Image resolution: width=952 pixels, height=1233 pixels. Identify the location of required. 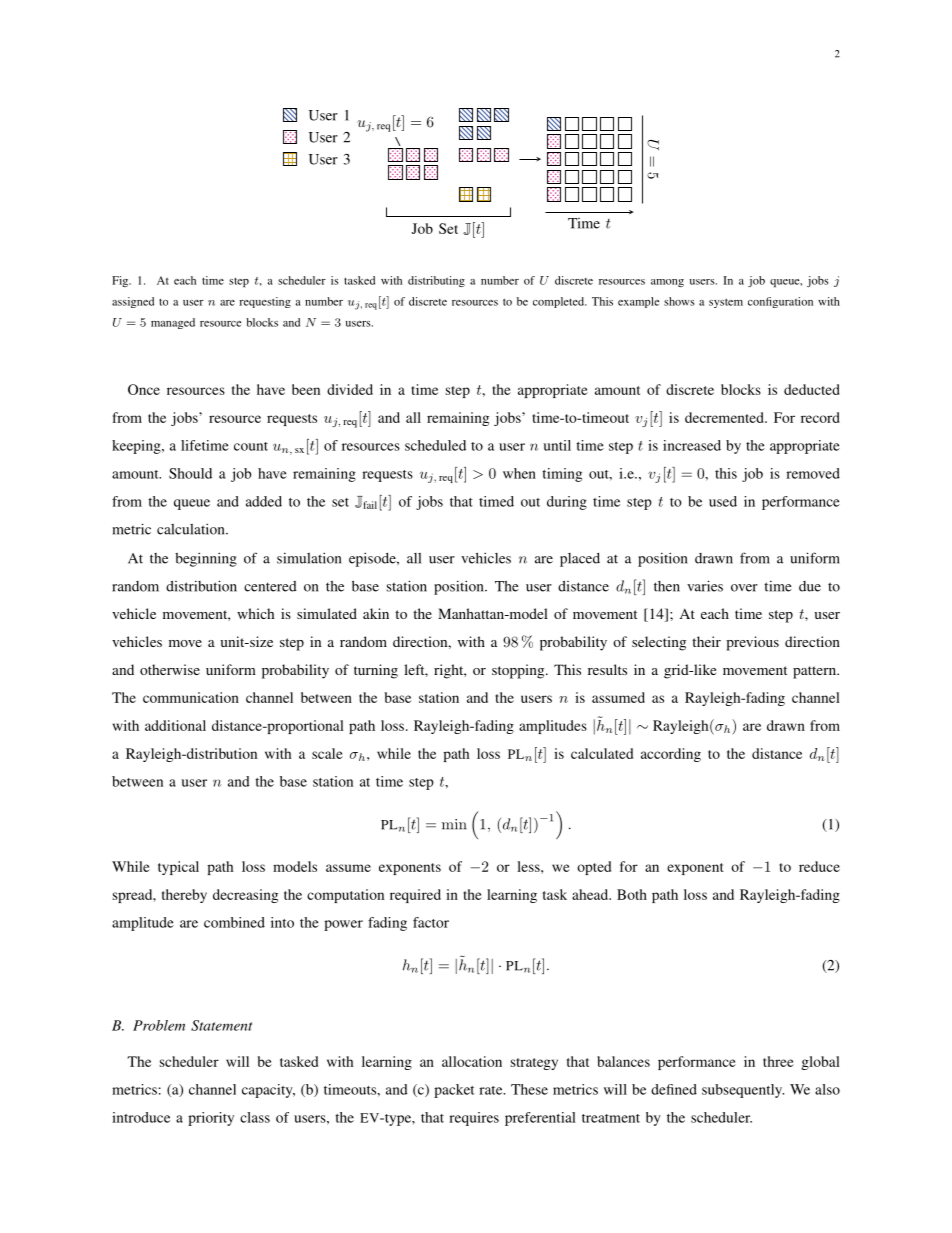
(415, 896).
